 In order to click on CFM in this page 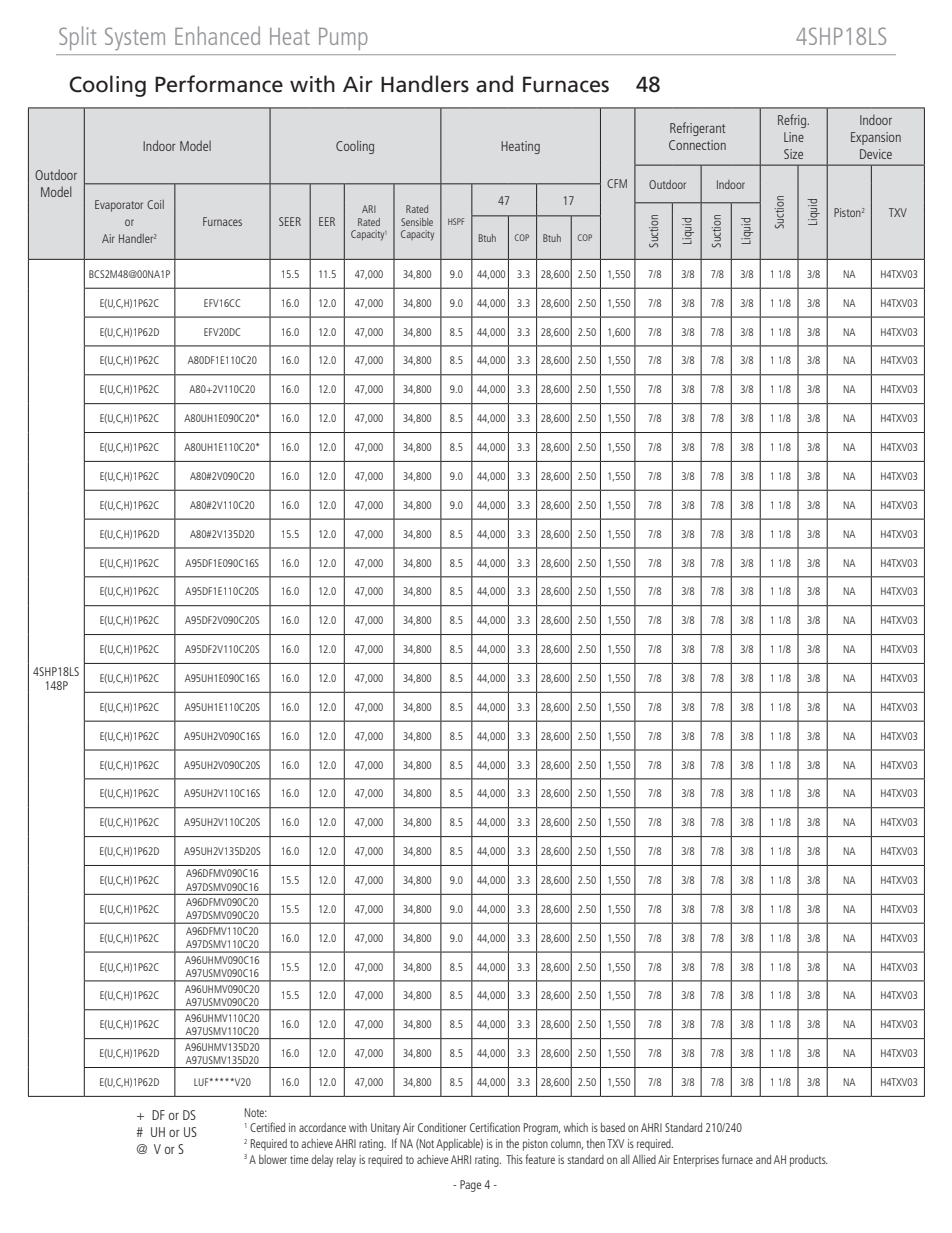, I will do `click(617, 183)`.
